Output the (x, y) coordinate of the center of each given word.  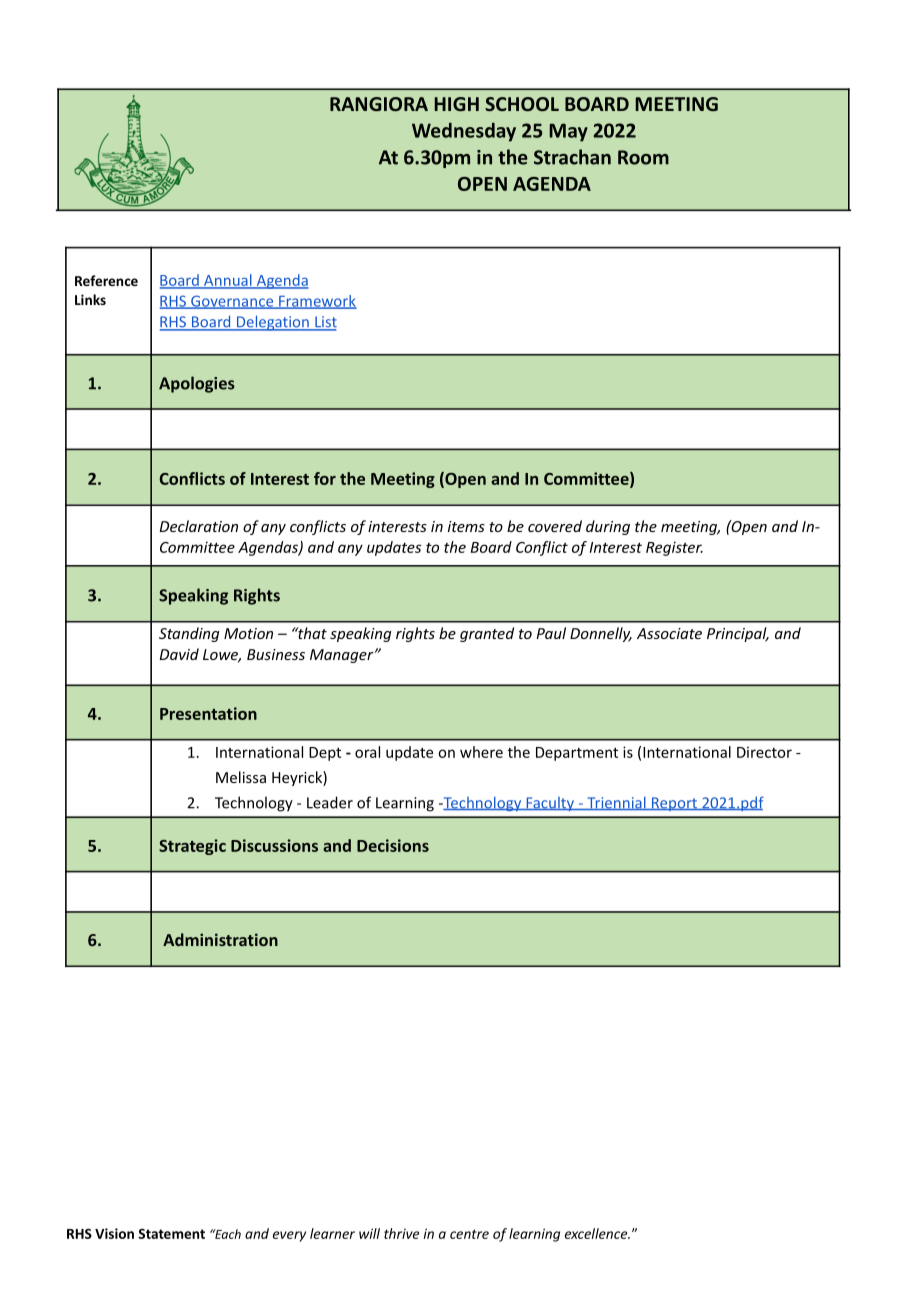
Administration (220, 939)
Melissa (241, 777)
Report (674, 804)
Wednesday (464, 132)
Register (674, 548)
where (481, 752)
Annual (228, 281)
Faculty (550, 804)
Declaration (199, 526)
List (325, 323)
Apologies (197, 384)
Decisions (393, 845)
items (466, 526)
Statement (171, 1233)
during (608, 527)
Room (643, 157)
